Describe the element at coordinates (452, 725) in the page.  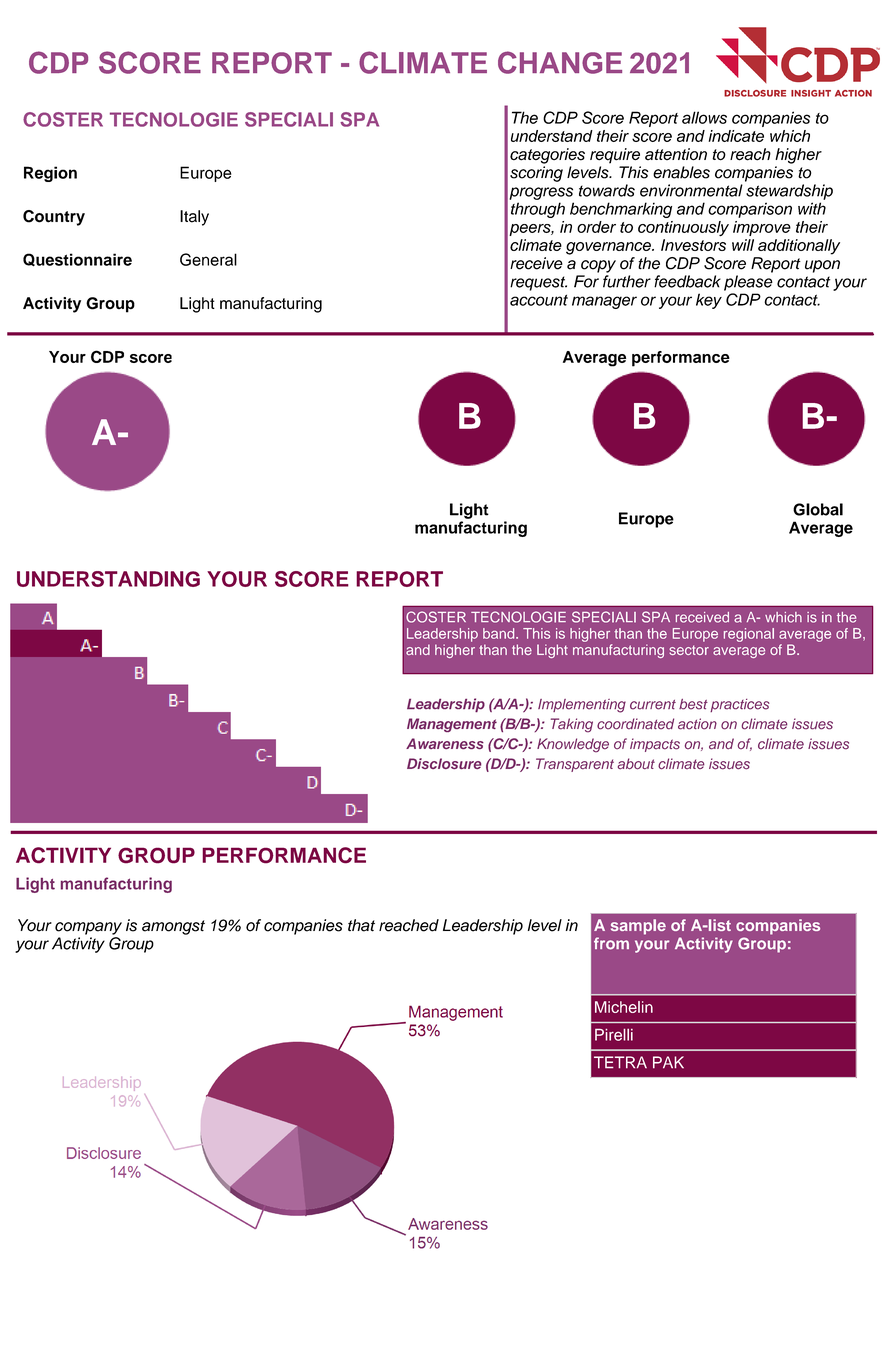
I see `Management` at that location.
